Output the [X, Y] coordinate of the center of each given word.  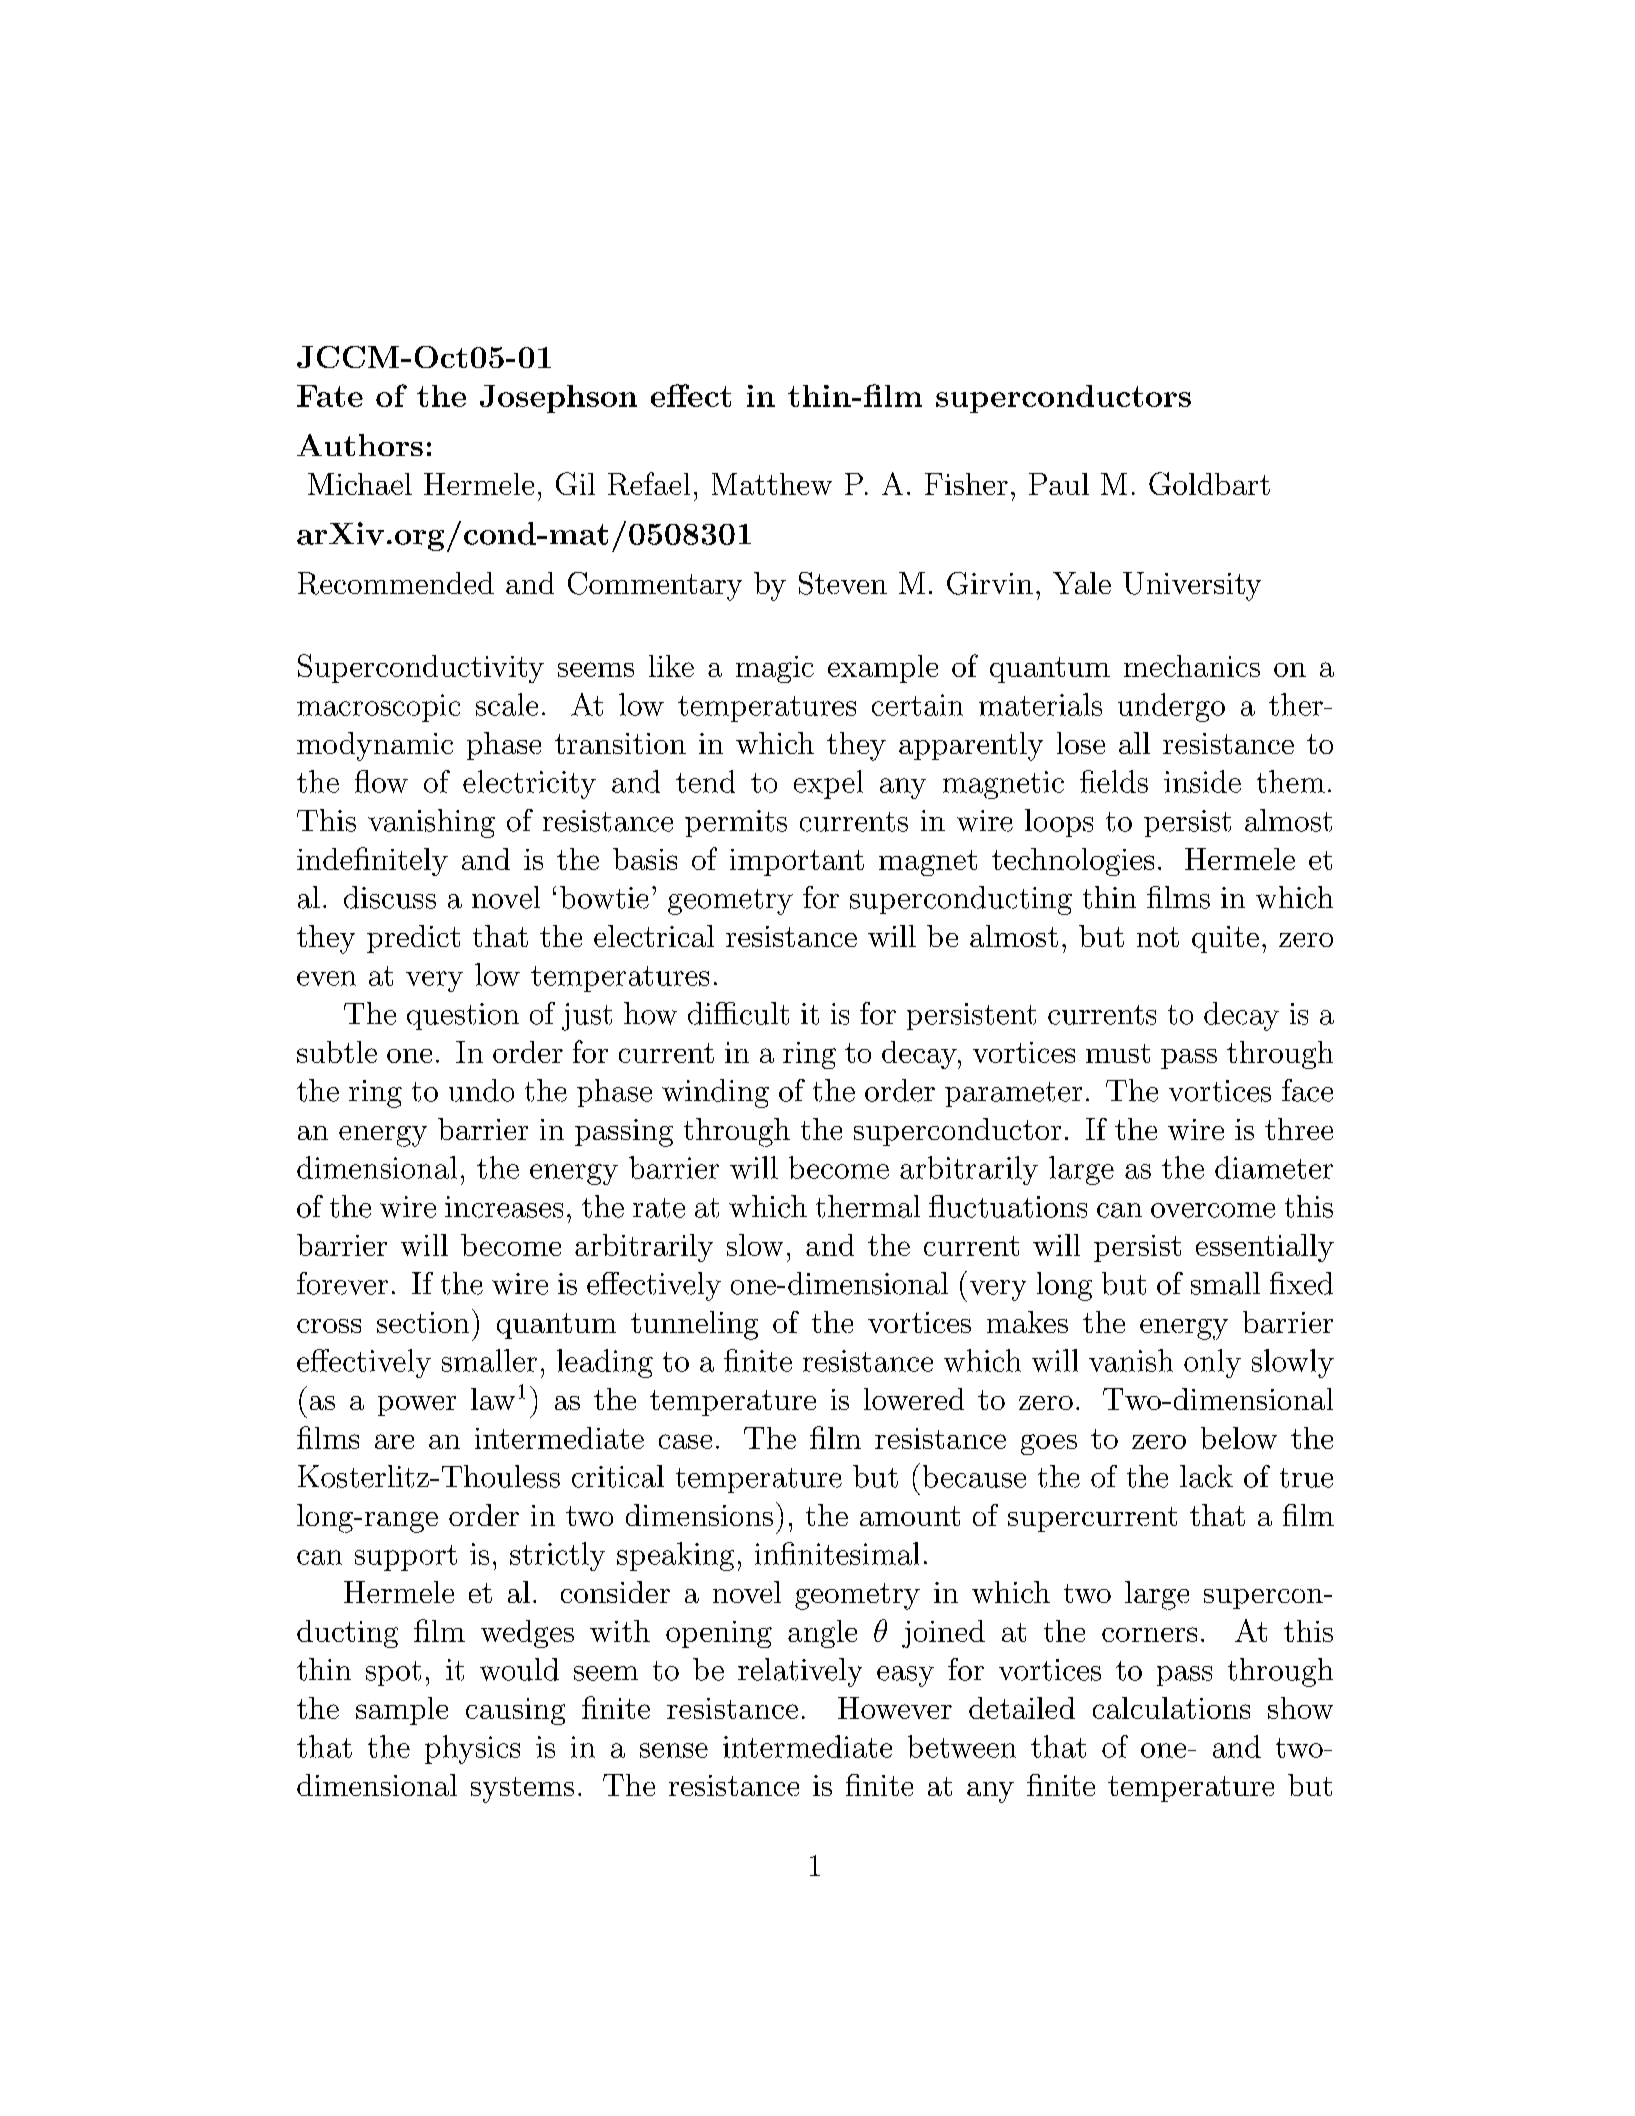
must [1118, 1053]
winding [715, 1093]
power [417, 1406]
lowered [914, 1399]
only [1212, 1363]
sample [402, 1711]
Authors [360, 445]
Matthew [772, 484]
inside [1202, 781]
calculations [1171, 1708]
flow [381, 781]
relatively [800, 1672]
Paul [1059, 484]
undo [481, 1090]
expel [828, 784]
